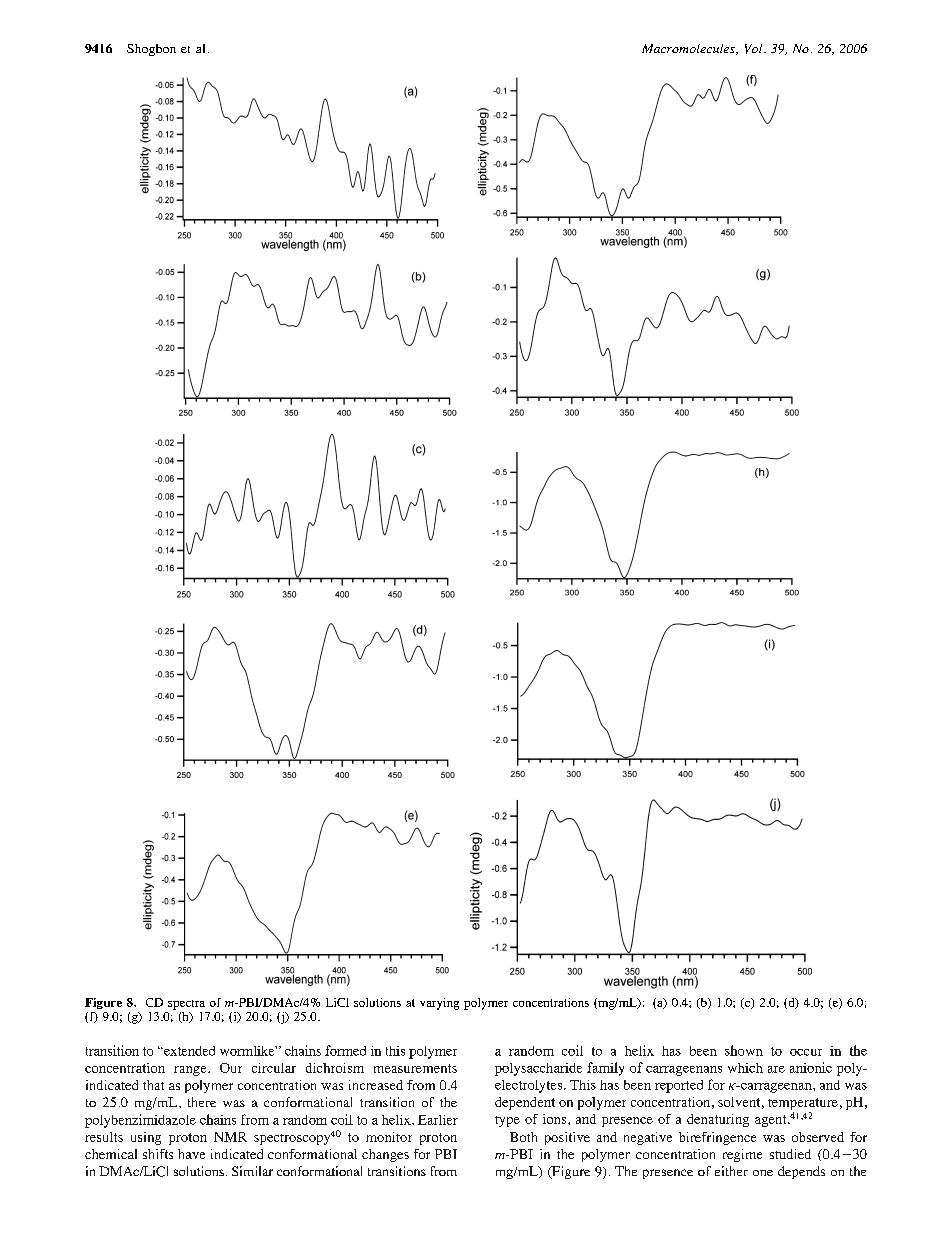  I want to click on which, so click(745, 1068).
